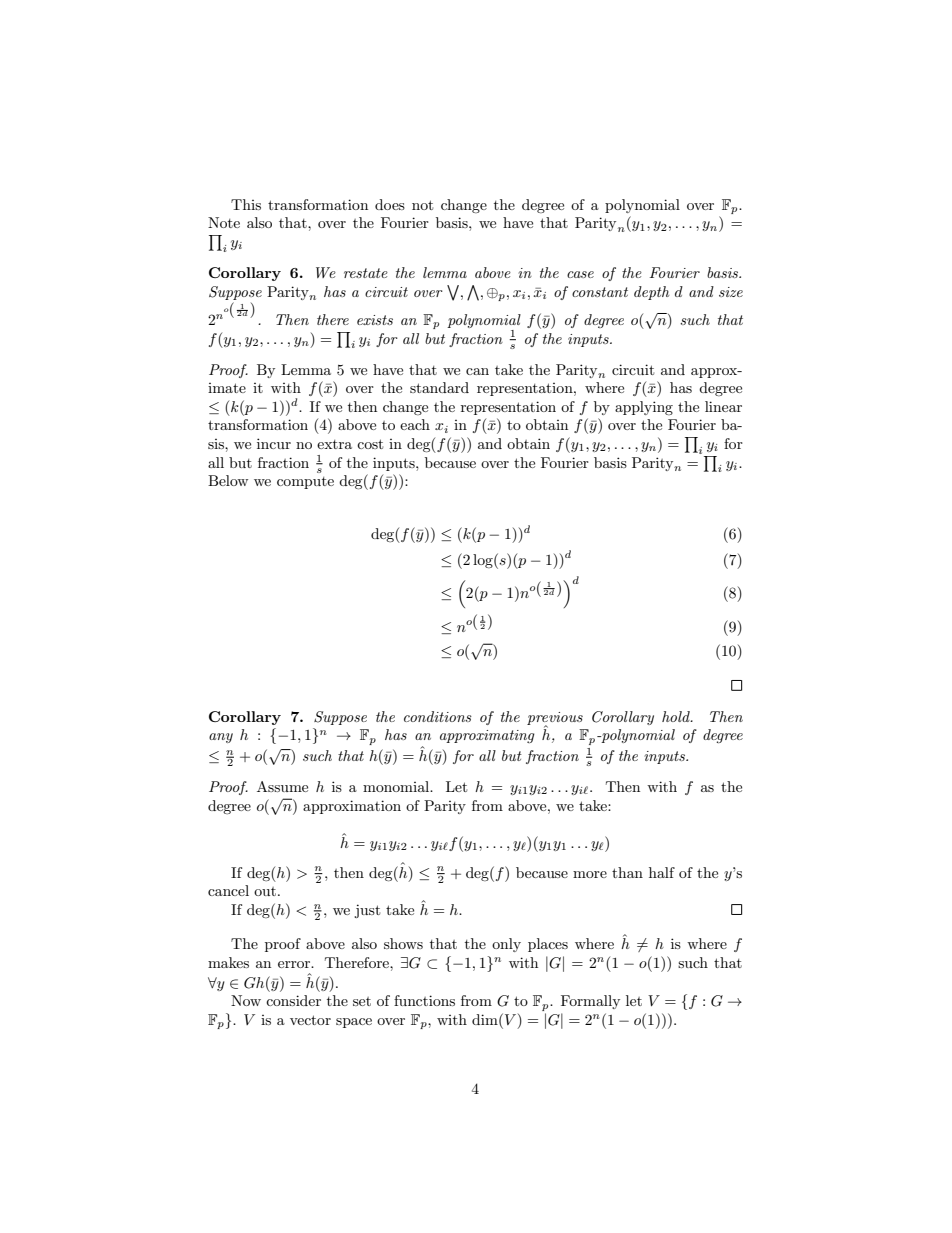 The width and height of the screenshot is (952, 1233). Describe the element at coordinates (590, 1002) in the screenshot. I see `Formally` at that location.
